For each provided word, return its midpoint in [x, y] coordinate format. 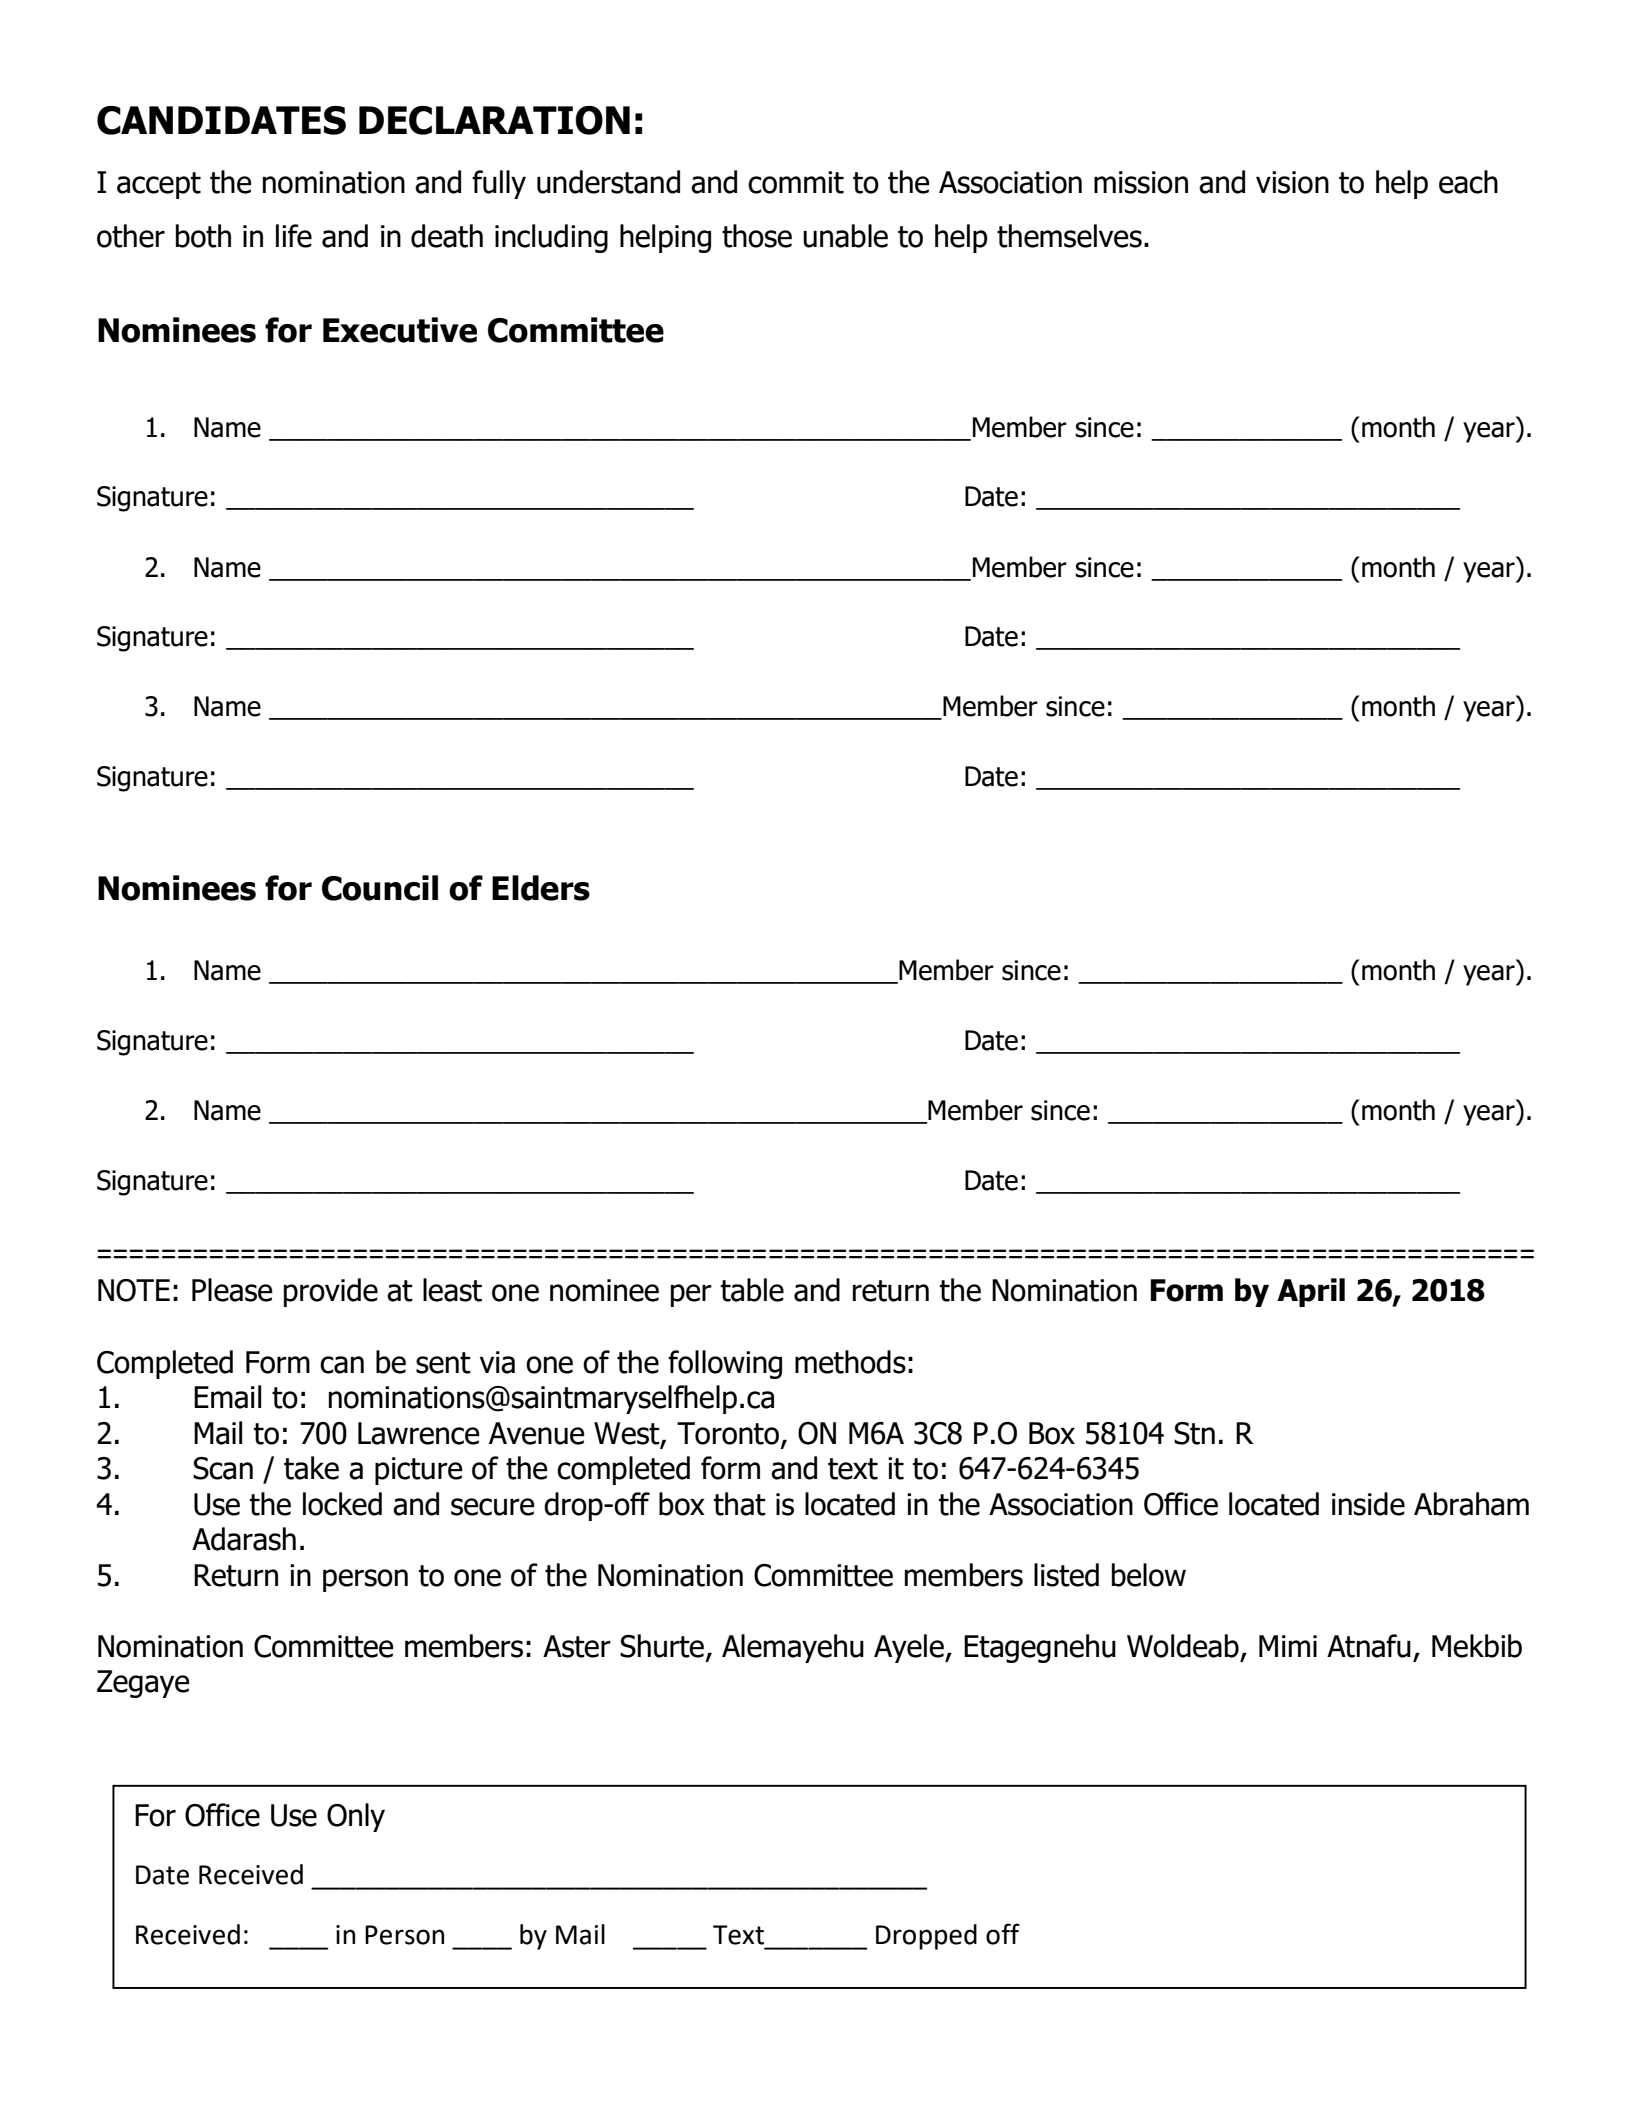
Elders [541, 888]
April [1311, 1292]
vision [1292, 182]
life [294, 236]
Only [356, 1817]
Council [380, 888]
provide [331, 1292]
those [757, 236]
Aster [577, 1646]
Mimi [1288, 1646]
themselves [1069, 236]
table [752, 1290]
